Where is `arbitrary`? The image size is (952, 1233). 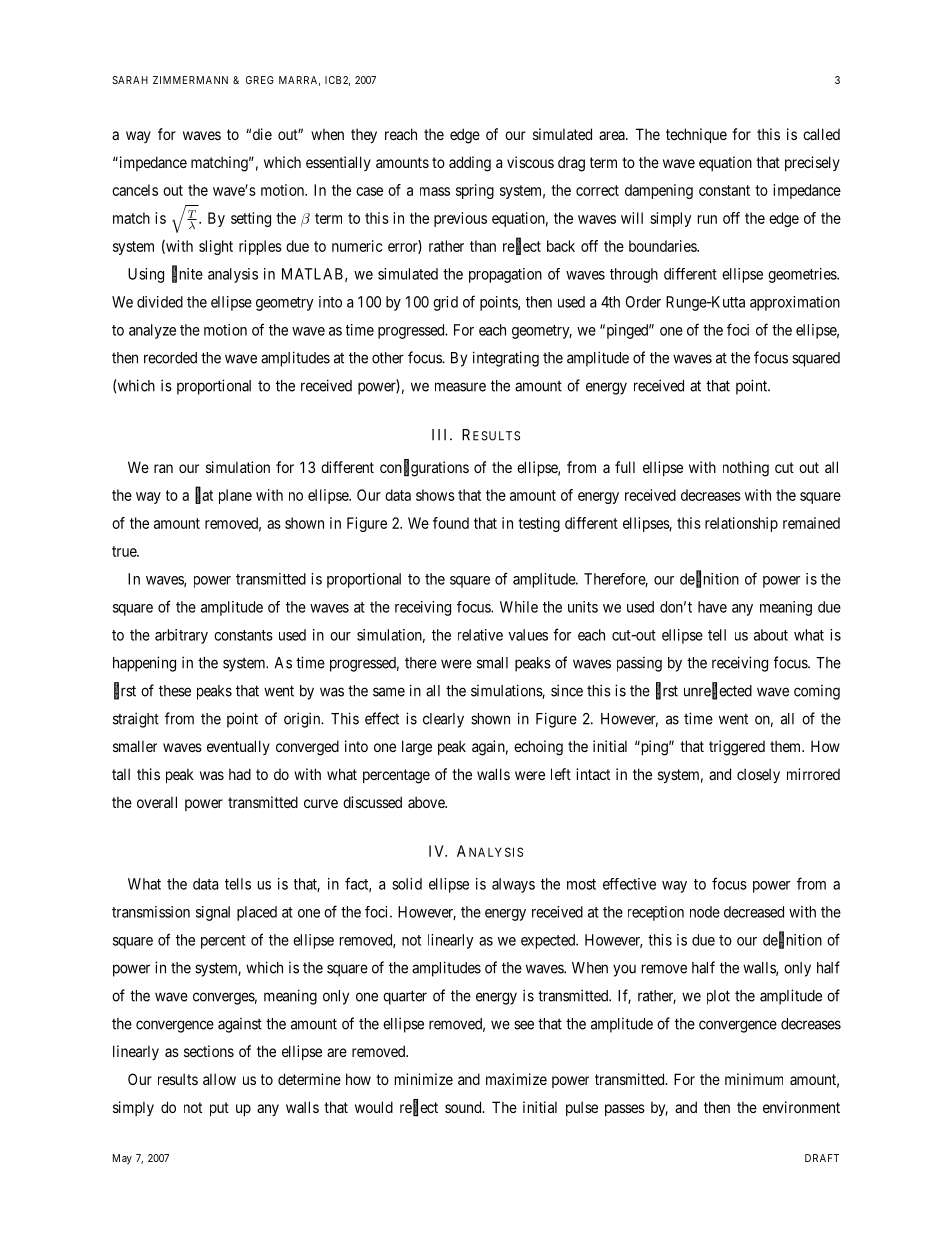 arbitrary is located at coordinates (181, 636).
